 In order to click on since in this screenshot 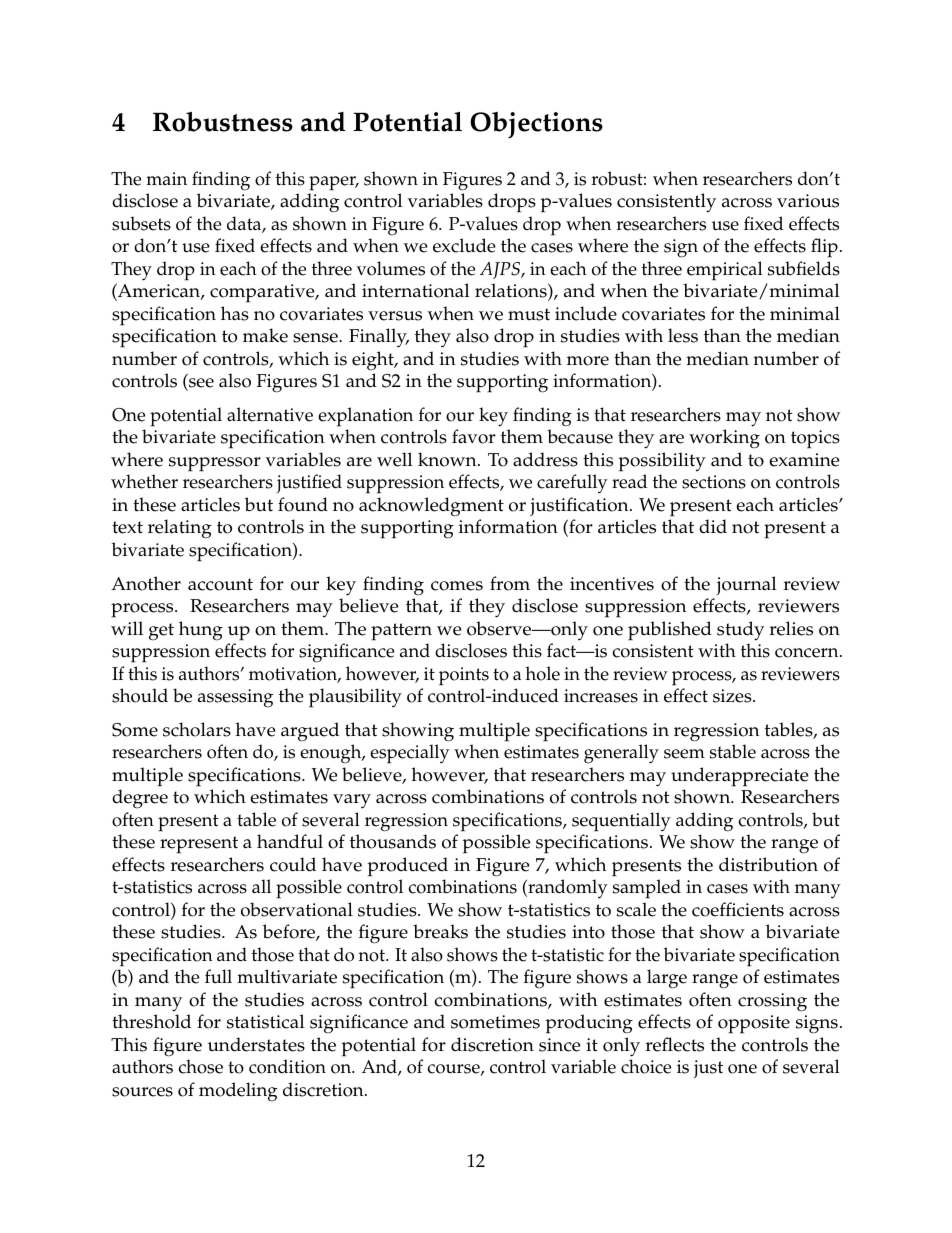, I will do `click(559, 1045)`.
